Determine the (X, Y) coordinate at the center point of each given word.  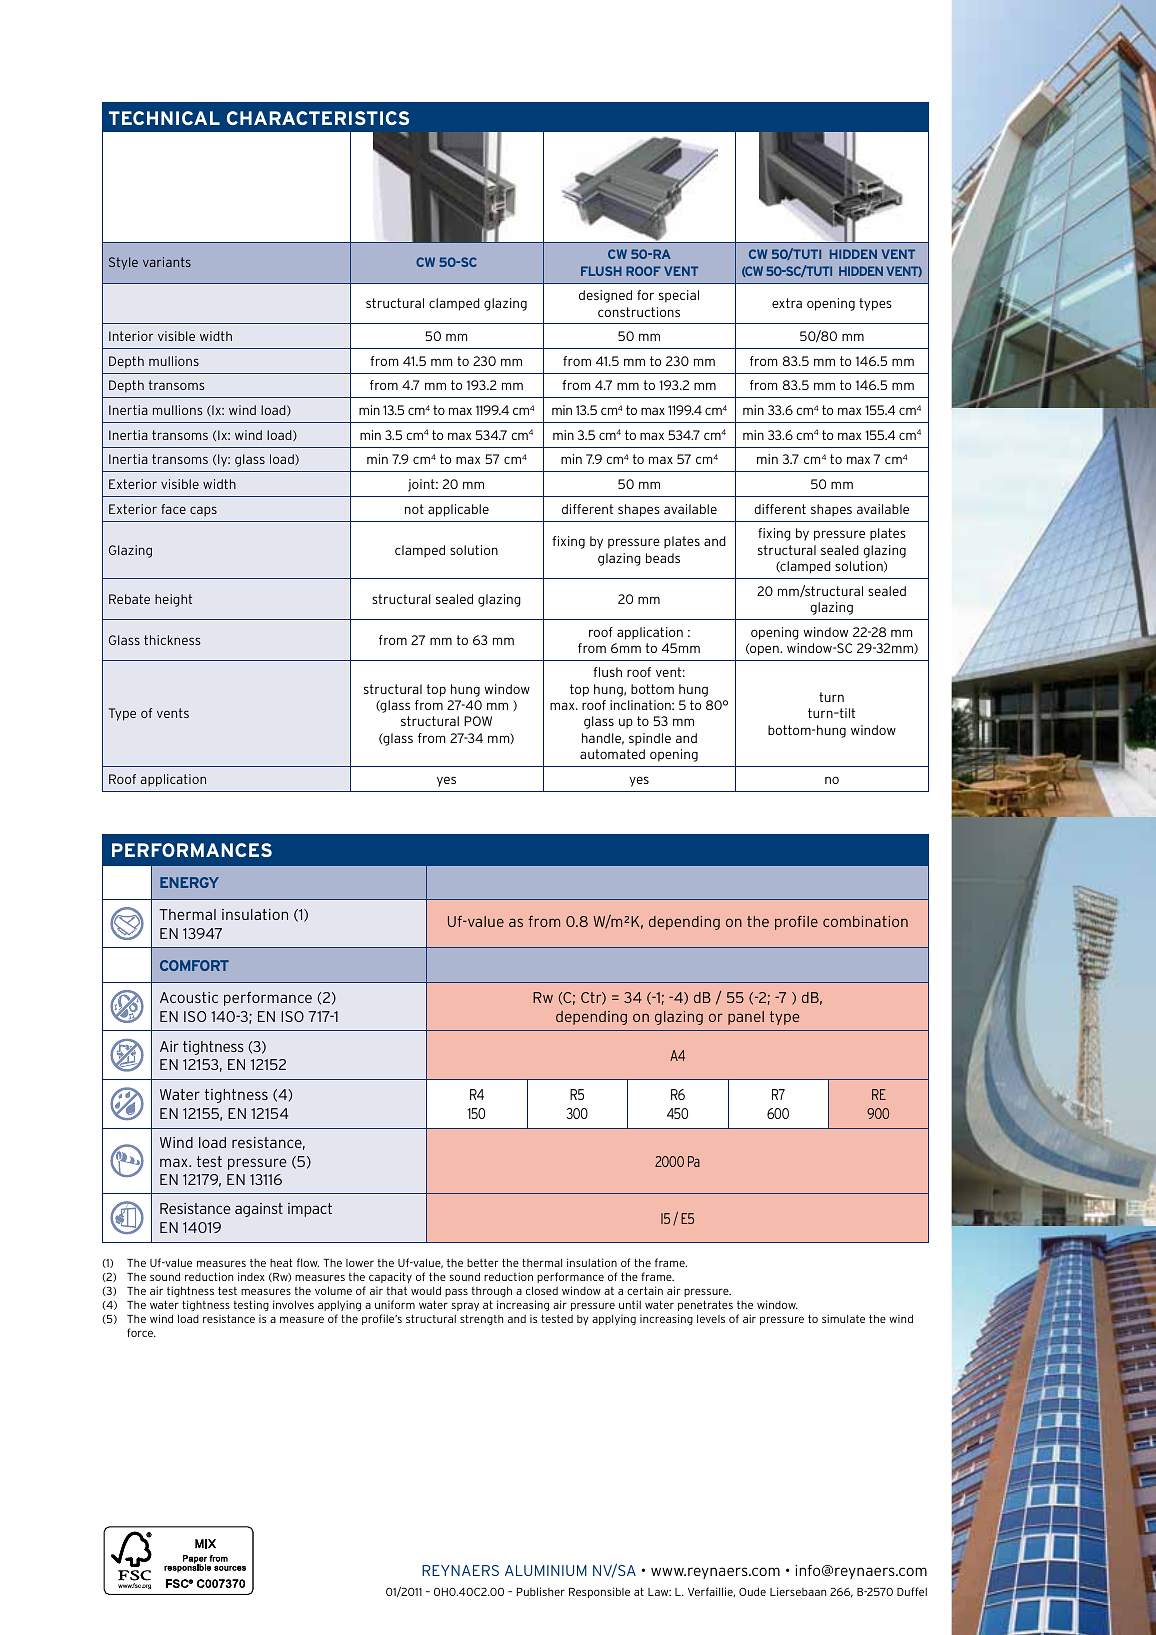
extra (787, 303)
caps (203, 511)
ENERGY (189, 882)
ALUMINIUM (546, 1570)
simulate (843, 1318)
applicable (458, 510)
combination (865, 921)
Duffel (912, 1591)
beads (663, 558)
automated (612, 754)
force (141, 1332)
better (482, 1262)
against (259, 1210)
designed (605, 296)
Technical (164, 118)
